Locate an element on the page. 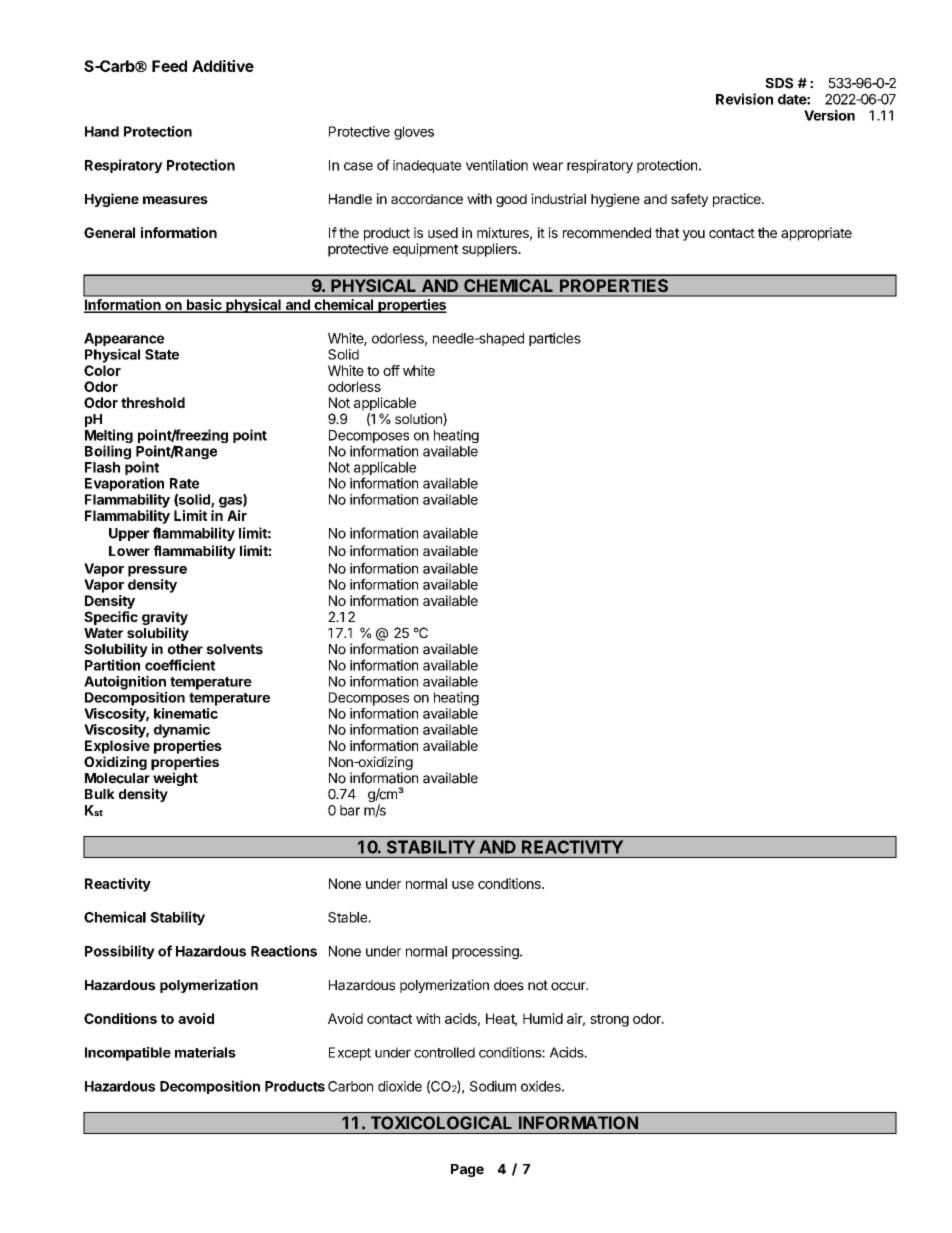 Image resolution: width=952 pixels, height=1233 pixels. gloves is located at coordinates (414, 133).
